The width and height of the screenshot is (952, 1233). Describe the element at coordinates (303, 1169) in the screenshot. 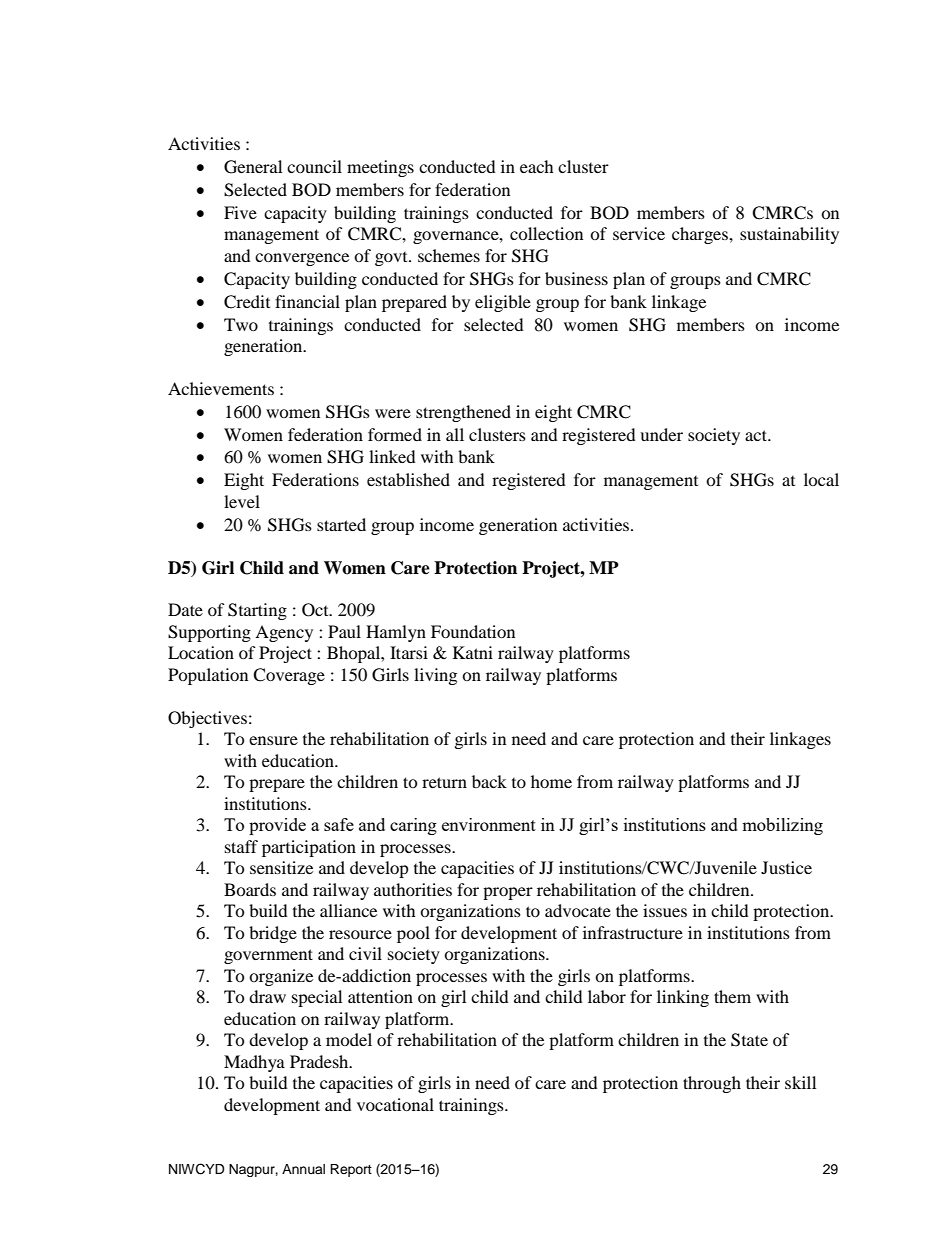

I see `Annual` at that location.
